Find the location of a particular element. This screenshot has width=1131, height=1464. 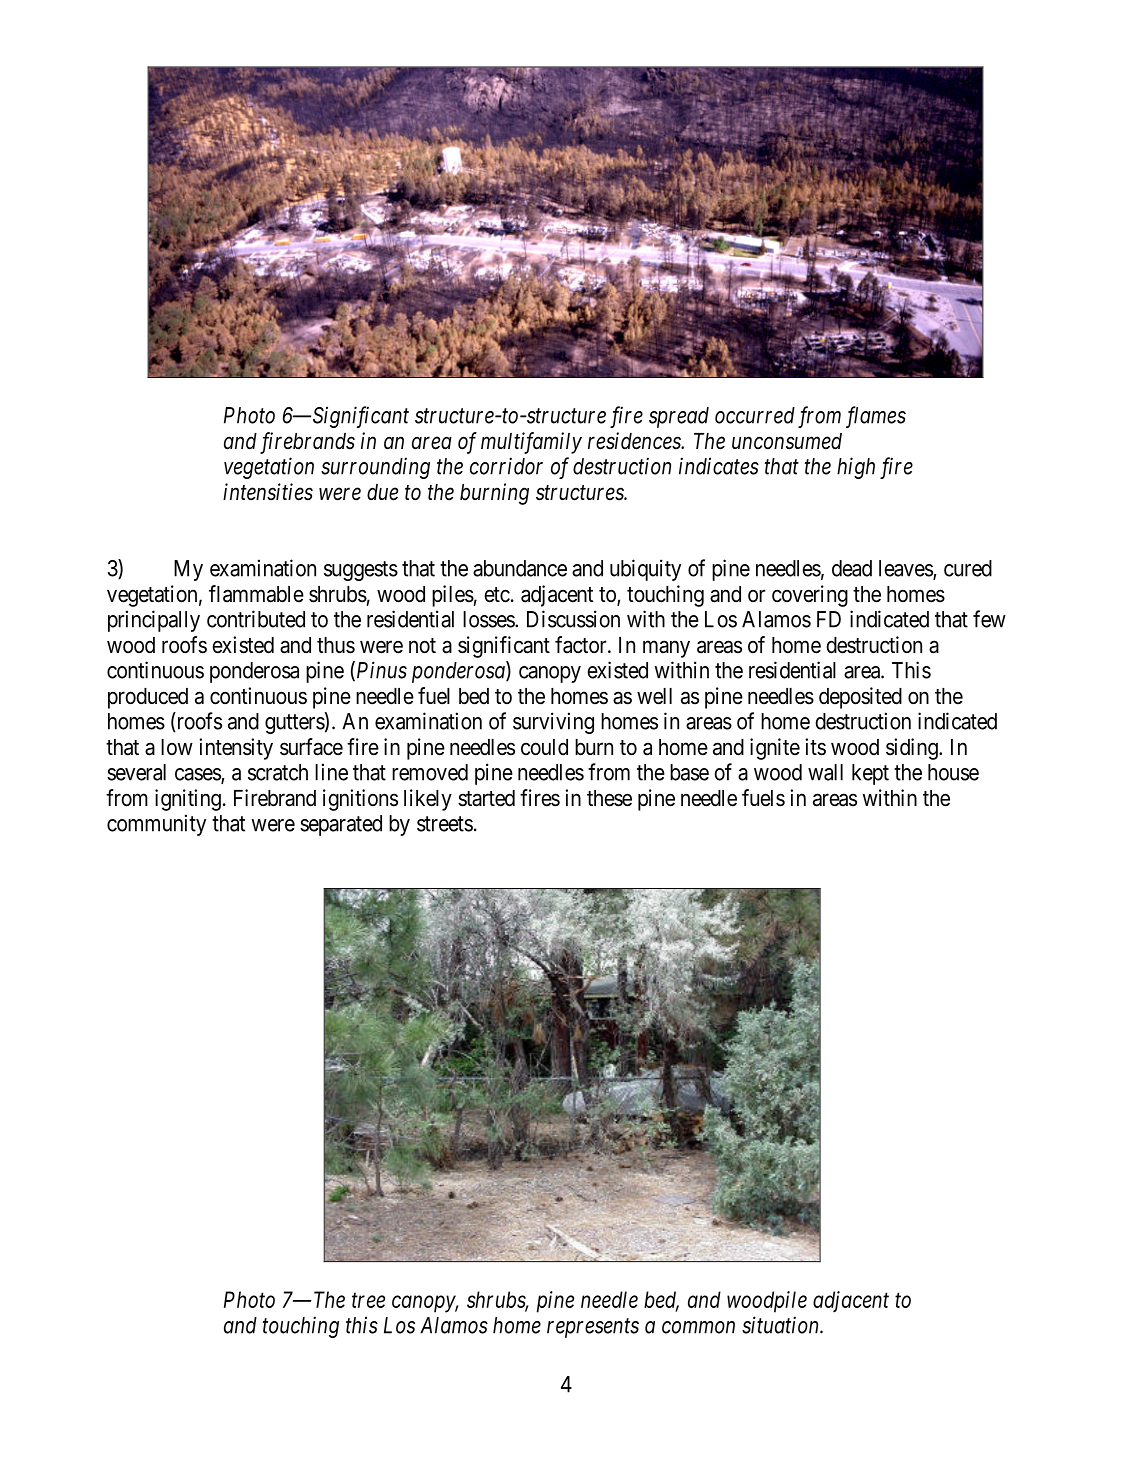

corridor is located at coordinates (506, 466).
